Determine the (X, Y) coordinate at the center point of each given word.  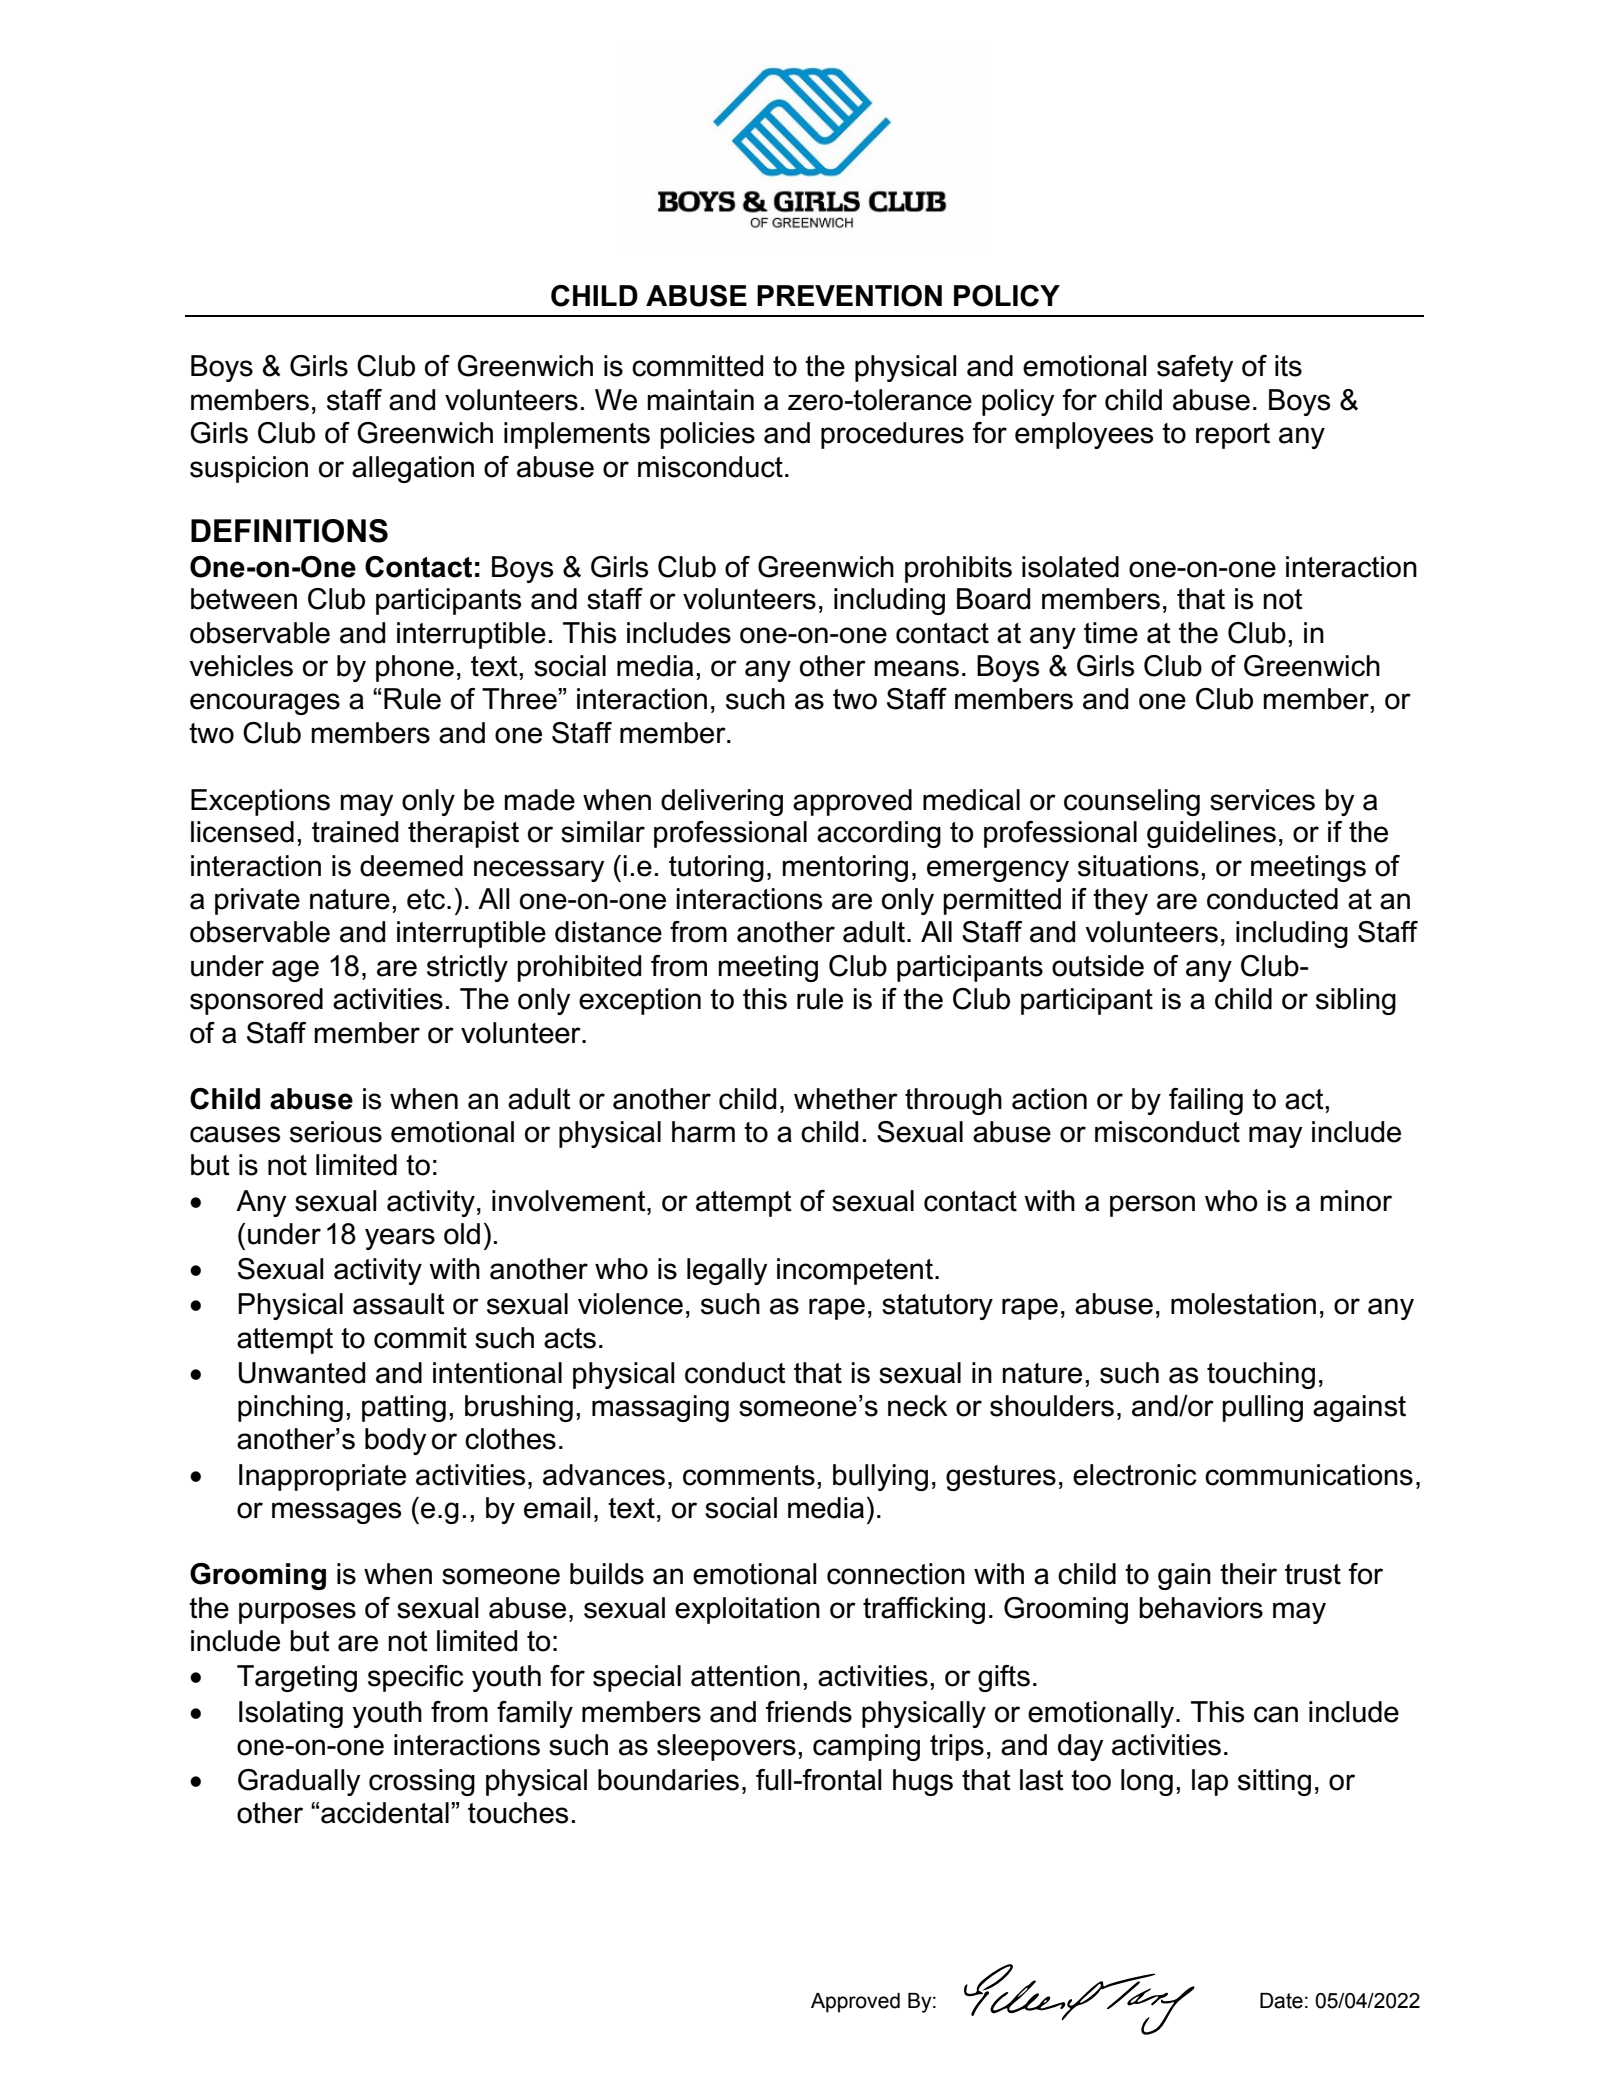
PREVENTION (849, 296)
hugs (923, 1782)
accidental (385, 1813)
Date (1281, 2001)
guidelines (1211, 834)
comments (749, 1475)
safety (1195, 368)
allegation (413, 469)
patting (404, 1408)
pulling (1262, 1408)
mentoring (845, 868)
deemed (411, 866)
